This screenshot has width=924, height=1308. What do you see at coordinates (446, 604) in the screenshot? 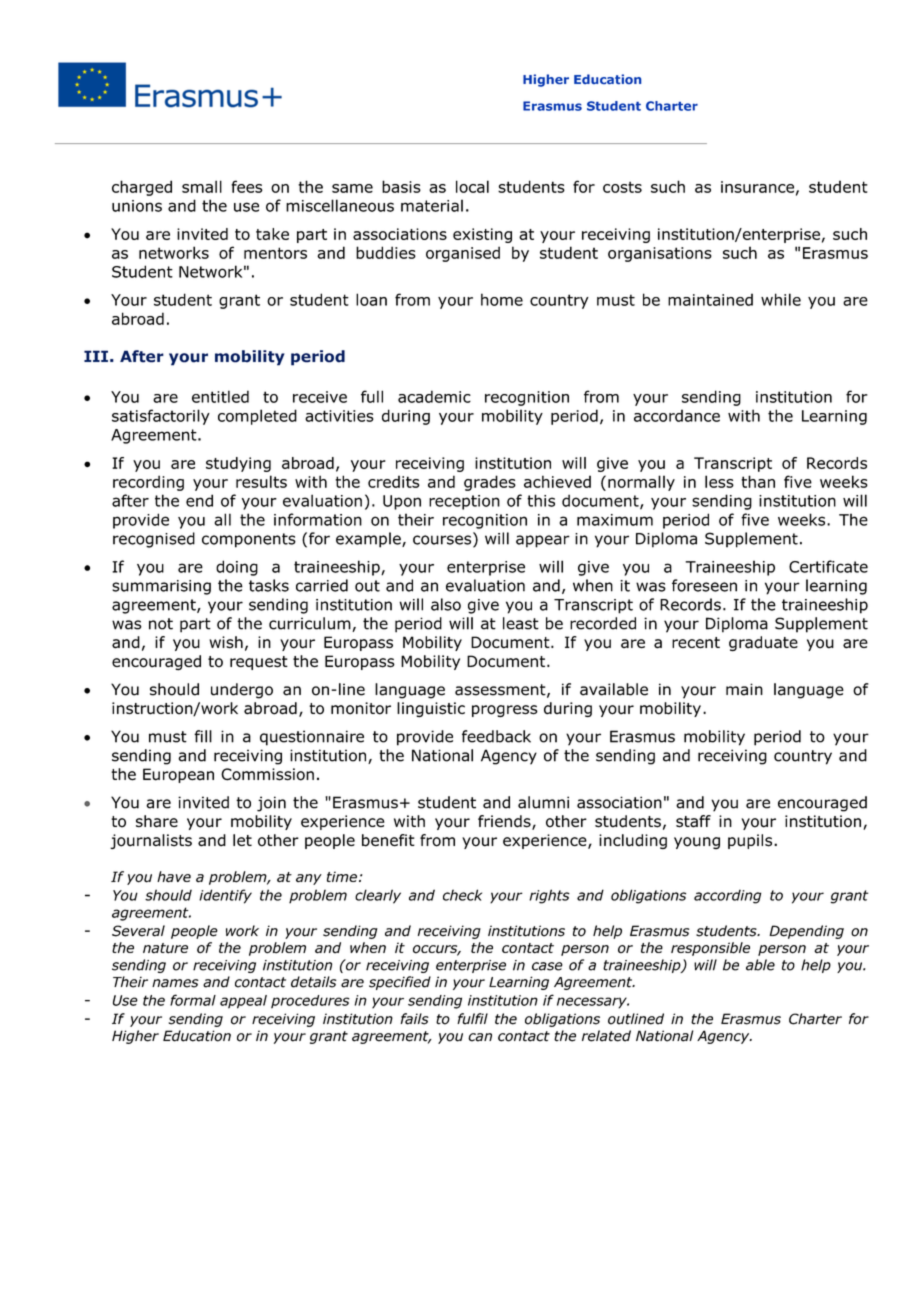
I see `also` at bounding box center [446, 604].
